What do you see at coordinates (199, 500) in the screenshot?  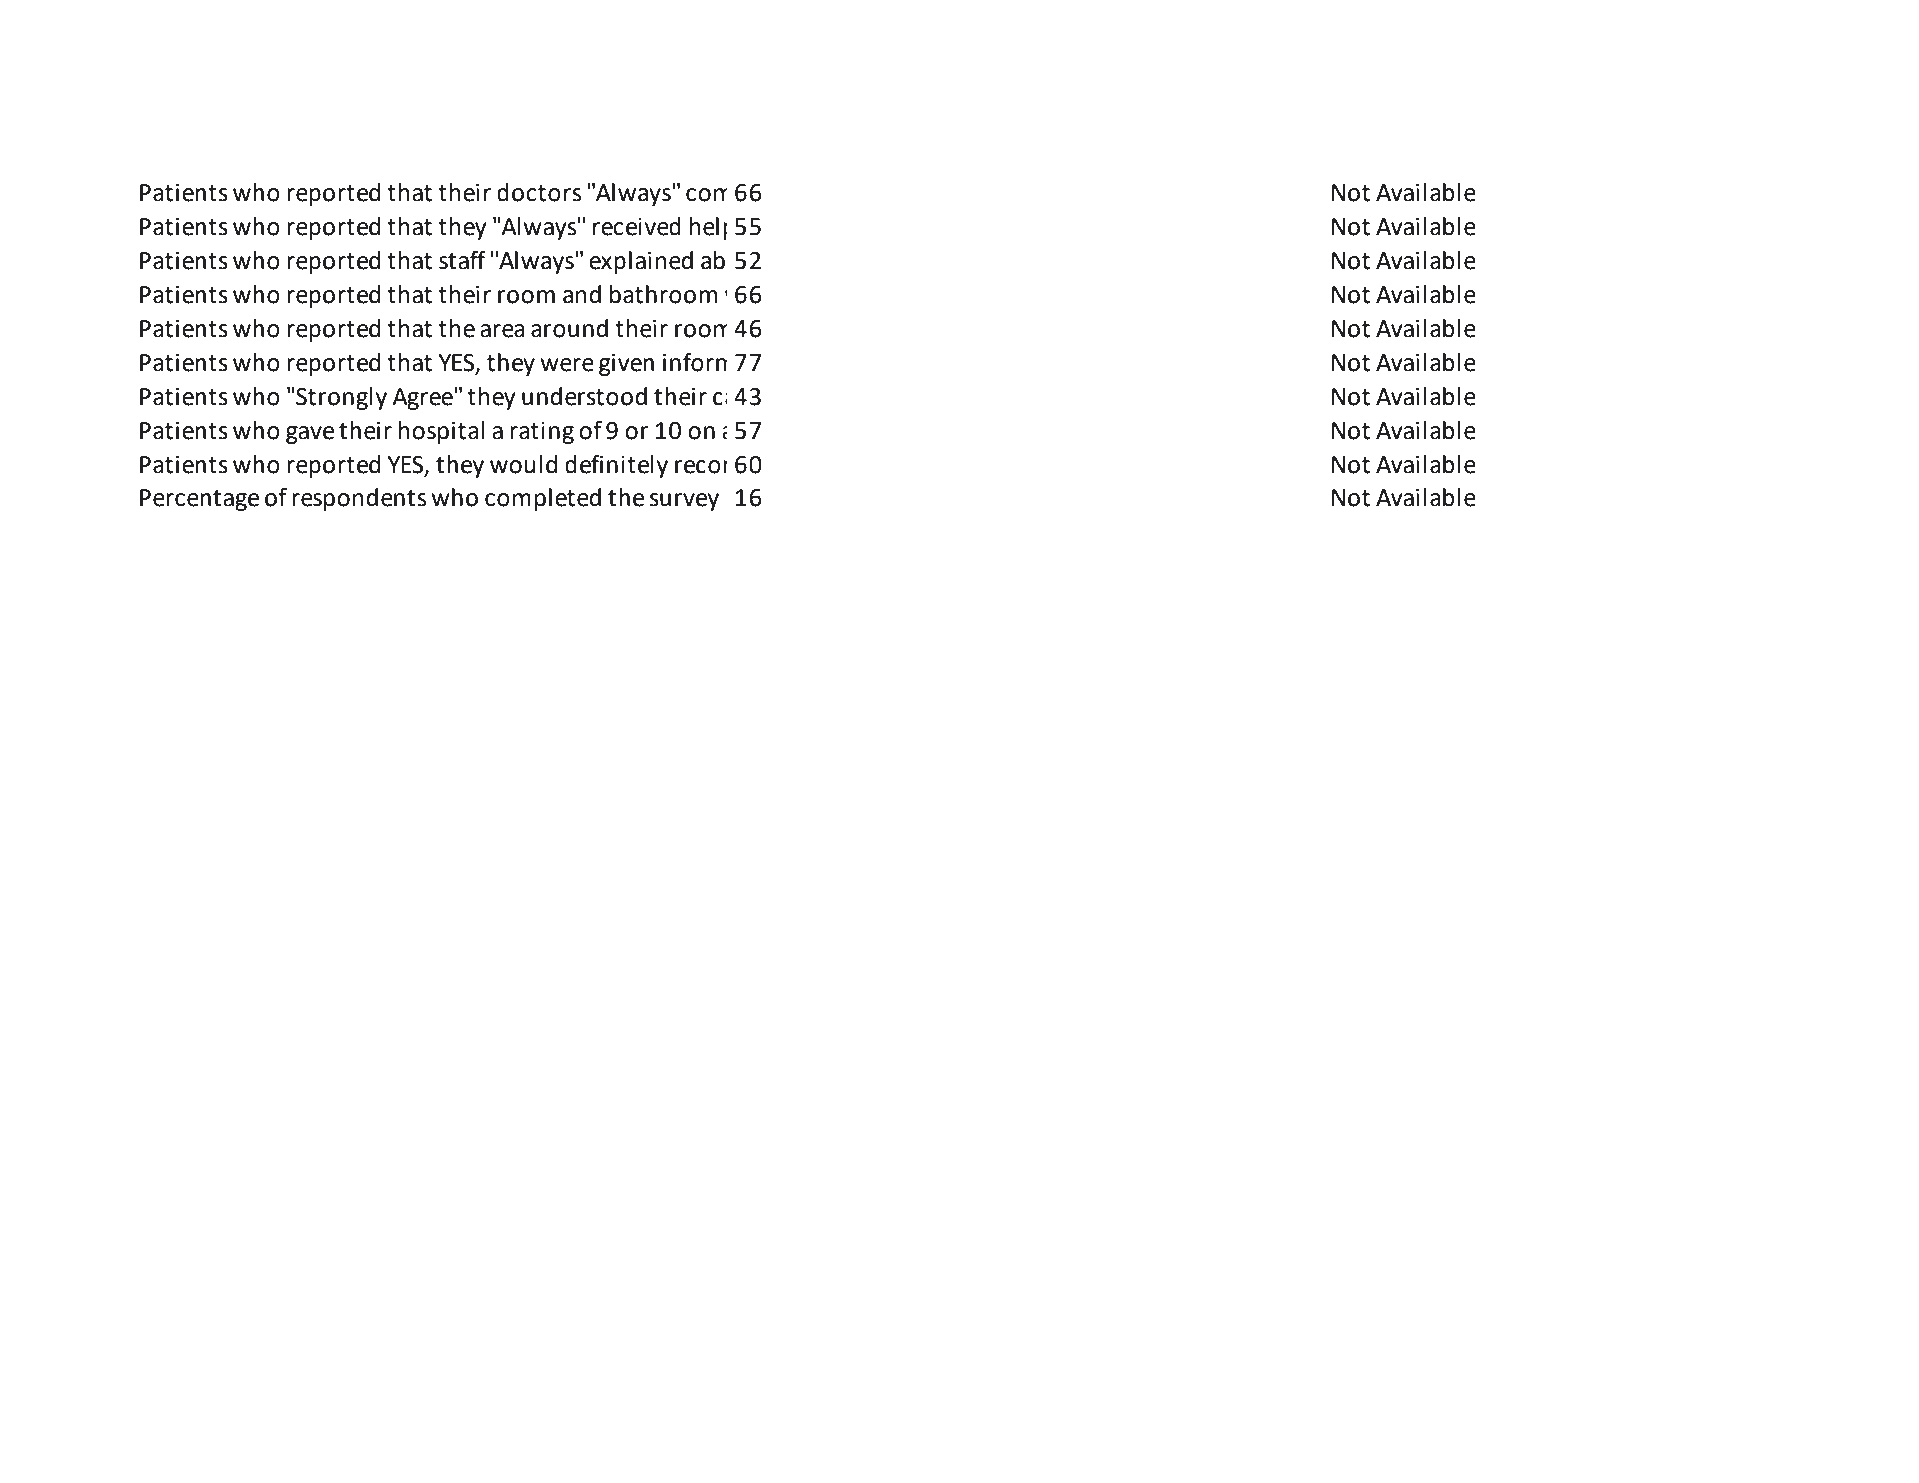 I see `Percentage` at bounding box center [199, 500].
